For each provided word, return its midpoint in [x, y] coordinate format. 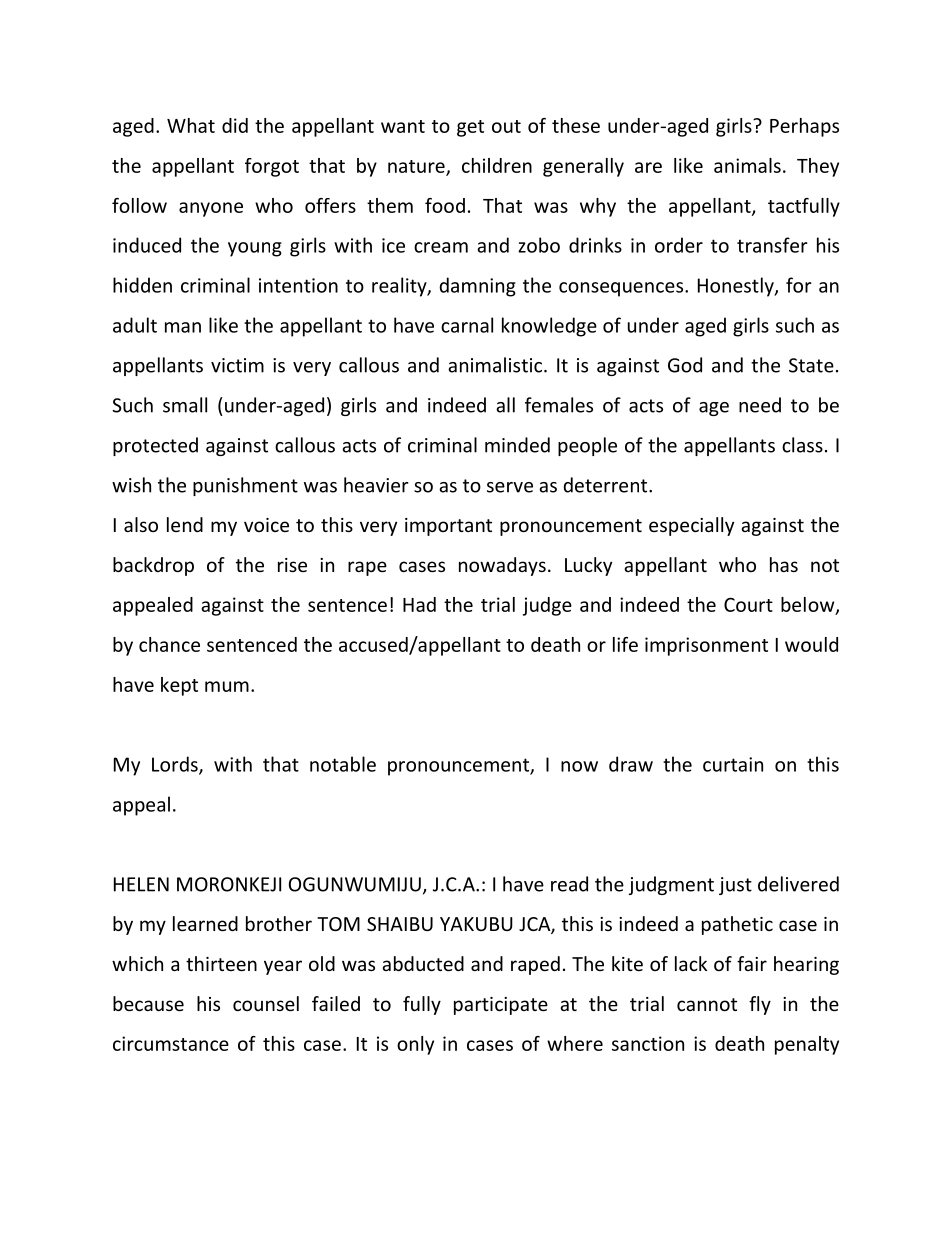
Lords [176, 765]
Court [748, 604]
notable [343, 764]
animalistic [496, 365]
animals [747, 165]
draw [631, 764]
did [235, 125]
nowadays [502, 566]
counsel [266, 1003]
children [497, 165]
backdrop [153, 566]
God [685, 365]
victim [237, 365]
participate [501, 1006]
